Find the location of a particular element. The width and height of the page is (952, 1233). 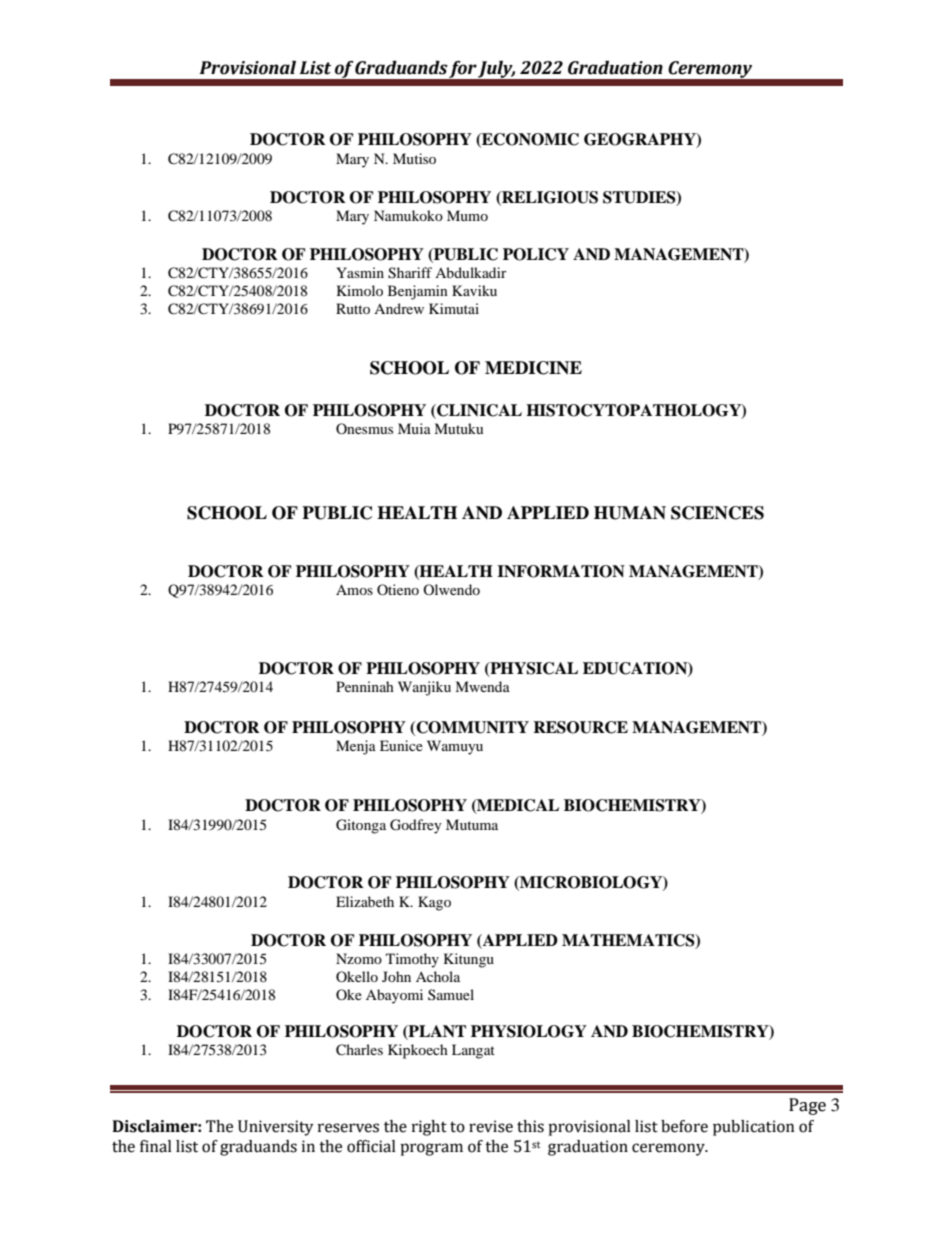

SCIENCES is located at coordinates (717, 513).
